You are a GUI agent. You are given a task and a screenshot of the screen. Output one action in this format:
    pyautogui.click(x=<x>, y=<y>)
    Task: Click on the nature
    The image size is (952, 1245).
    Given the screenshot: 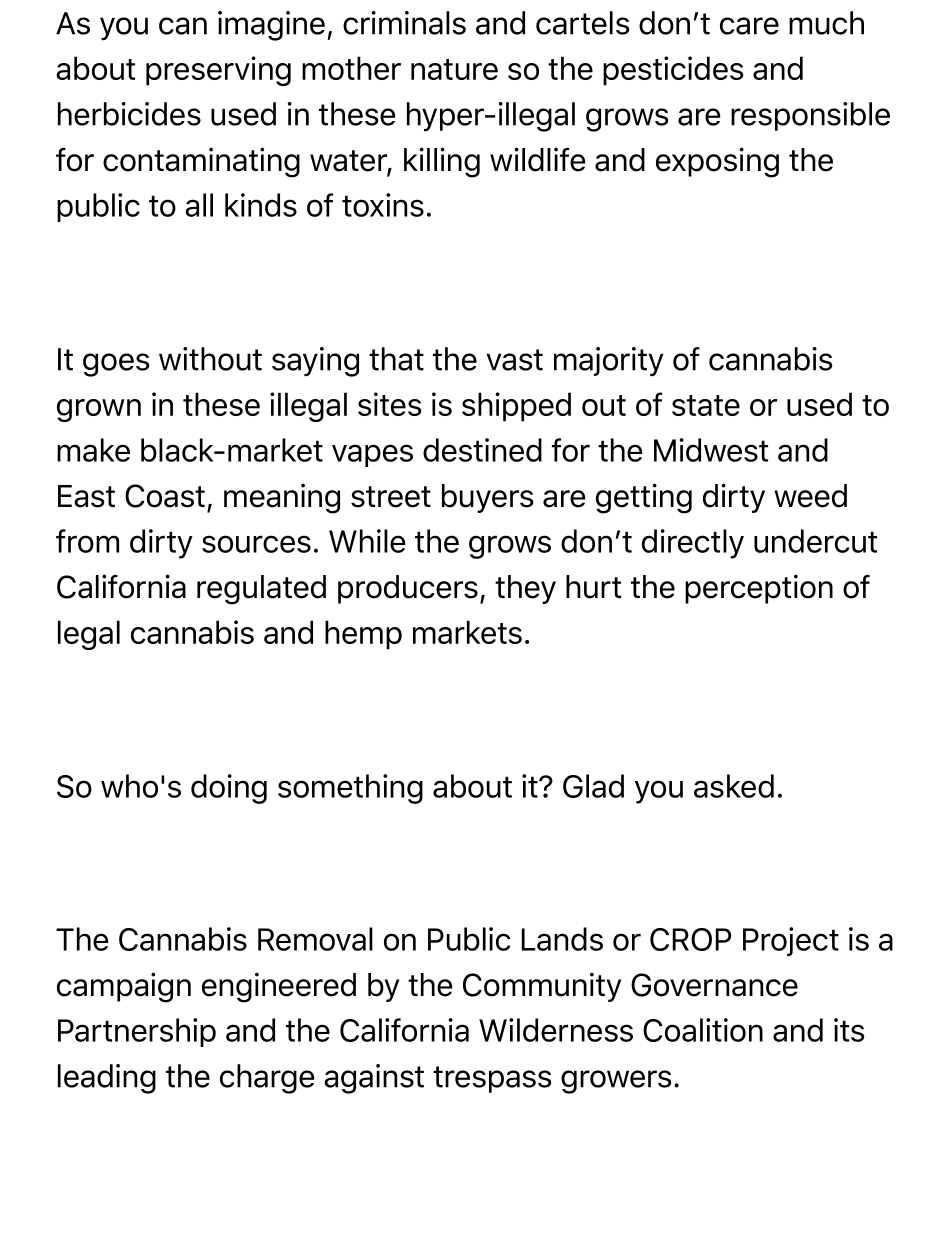 What is the action you would take?
    pyautogui.click(x=454, y=69)
